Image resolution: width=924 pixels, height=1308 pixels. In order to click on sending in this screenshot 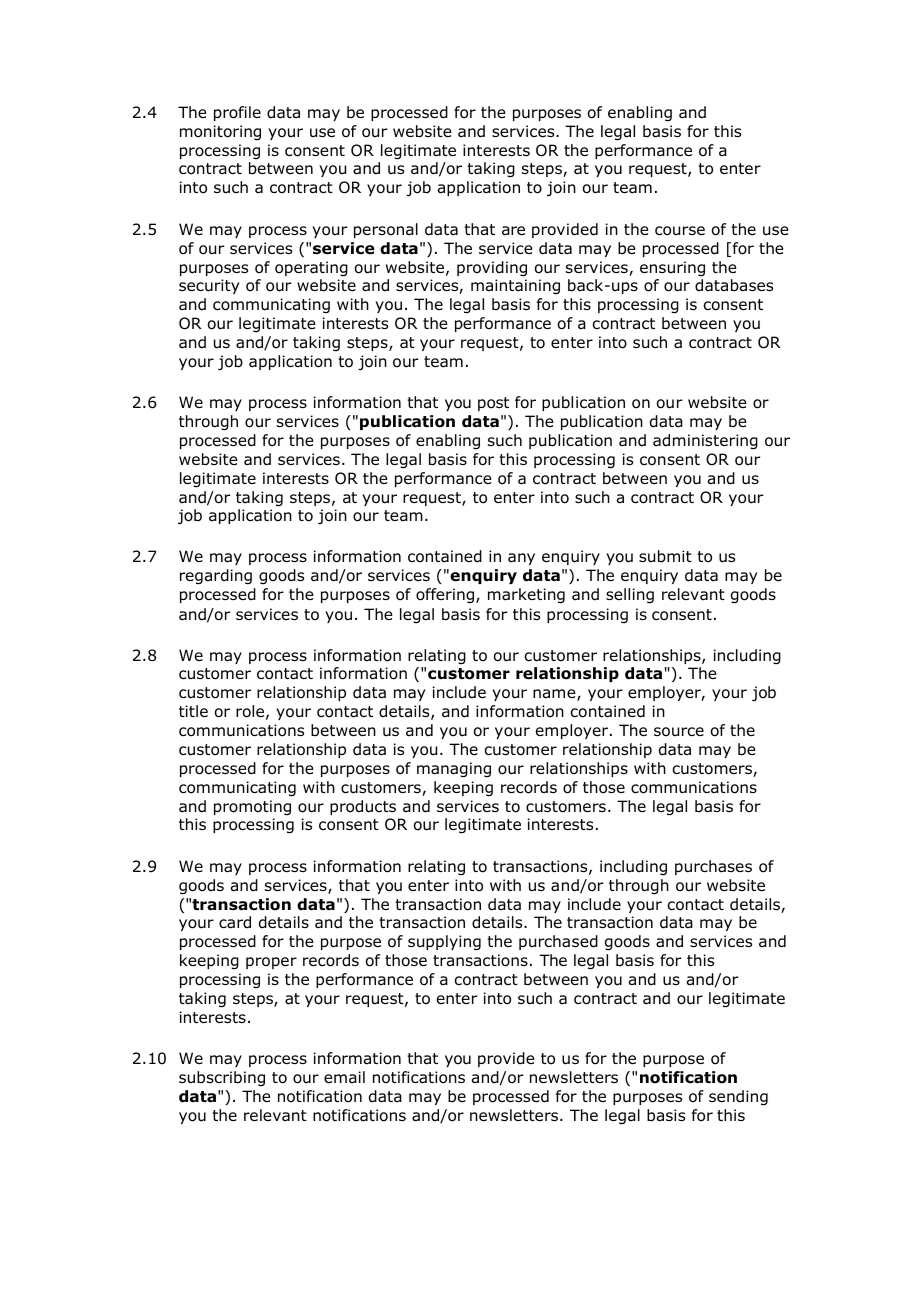, I will do `click(738, 1098)`.
